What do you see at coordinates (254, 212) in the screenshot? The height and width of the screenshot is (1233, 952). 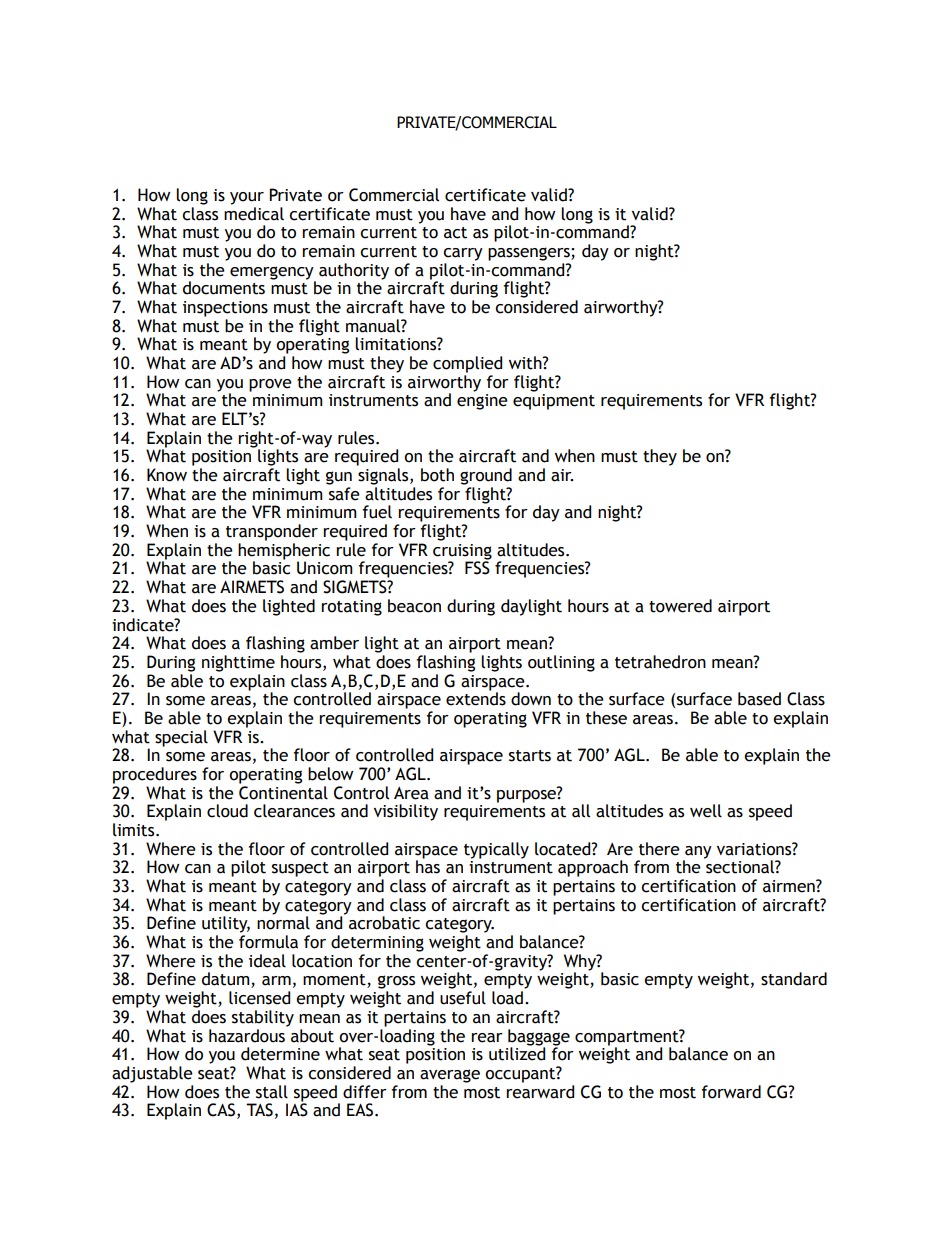 I see `medical` at bounding box center [254, 212].
